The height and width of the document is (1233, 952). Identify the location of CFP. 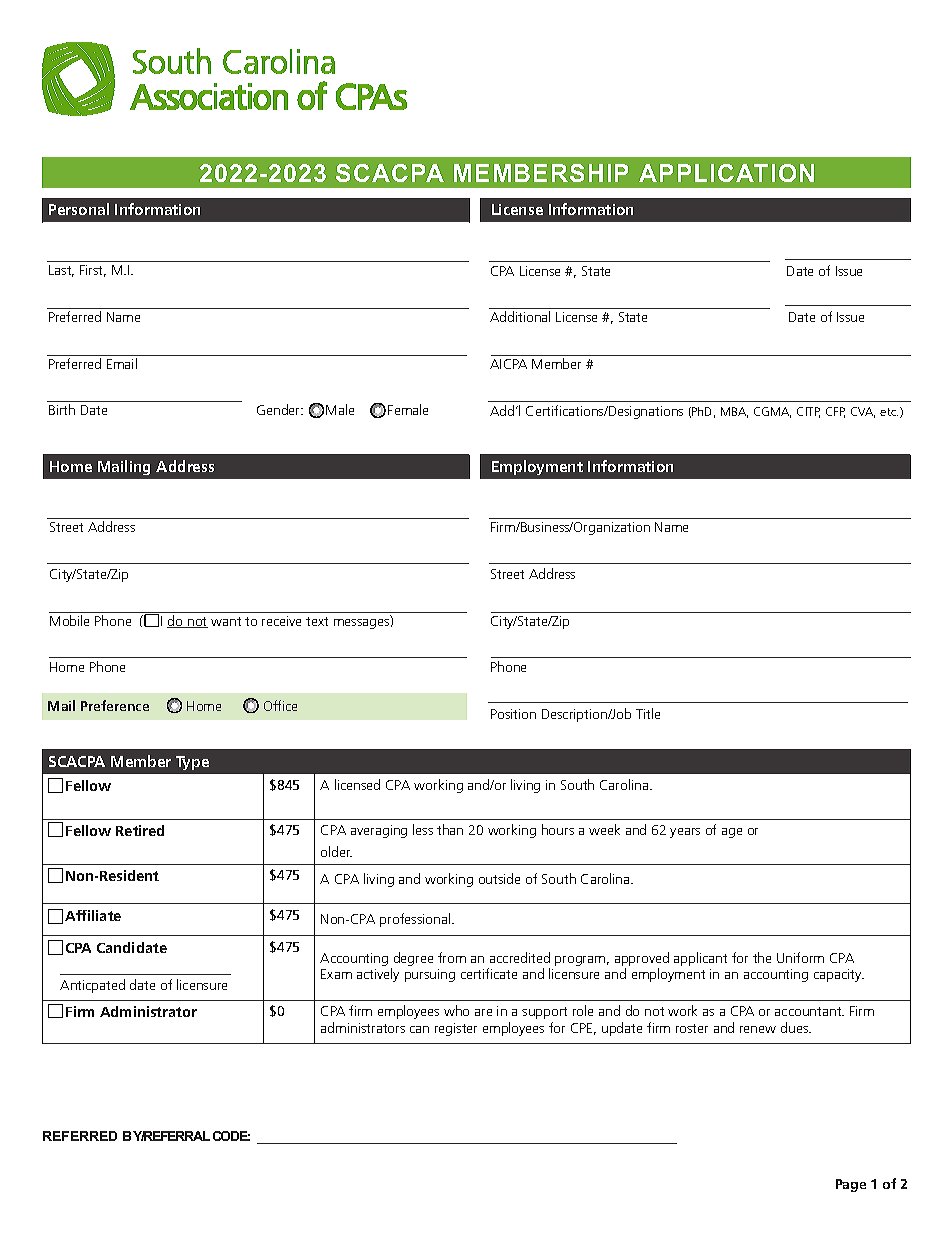
(835, 412).
